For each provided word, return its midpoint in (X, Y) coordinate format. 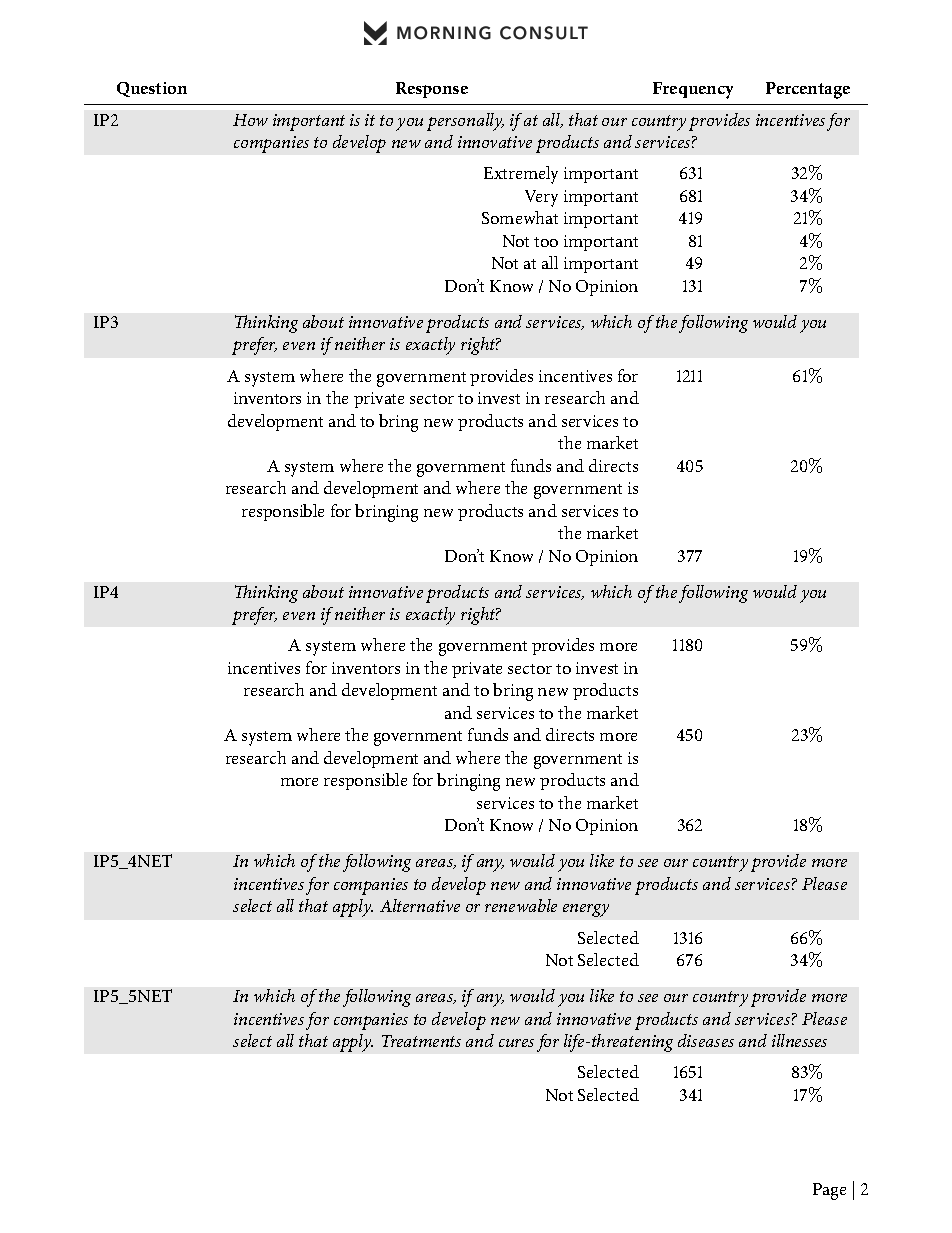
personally (465, 122)
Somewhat (520, 217)
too (546, 242)
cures (516, 1043)
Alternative (420, 905)
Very (541, 198)
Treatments (421, 1041)
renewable (521, 905)
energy (586, 910)
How (250, 120)
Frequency (693, 90)
